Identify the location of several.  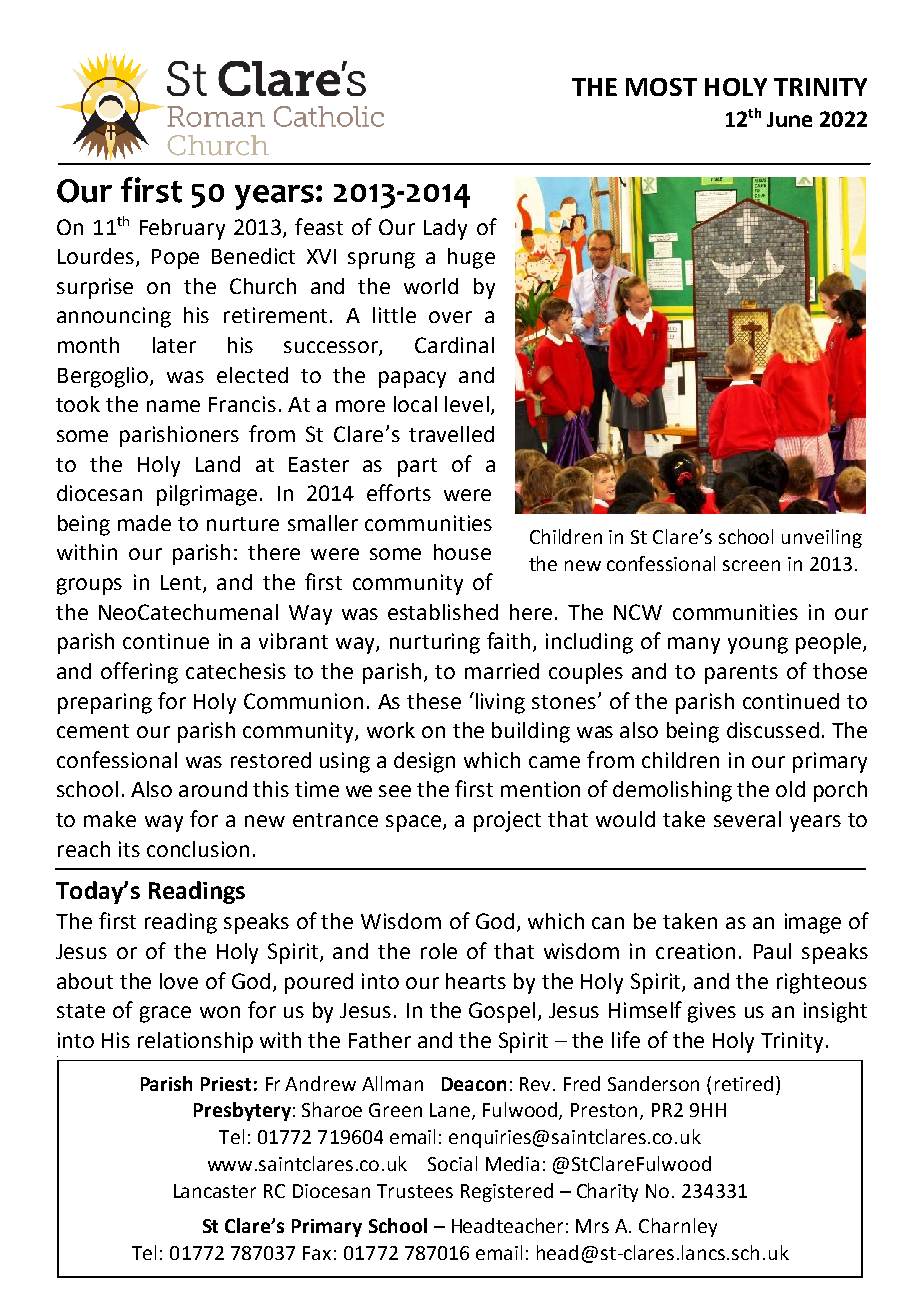
(747, 819).
